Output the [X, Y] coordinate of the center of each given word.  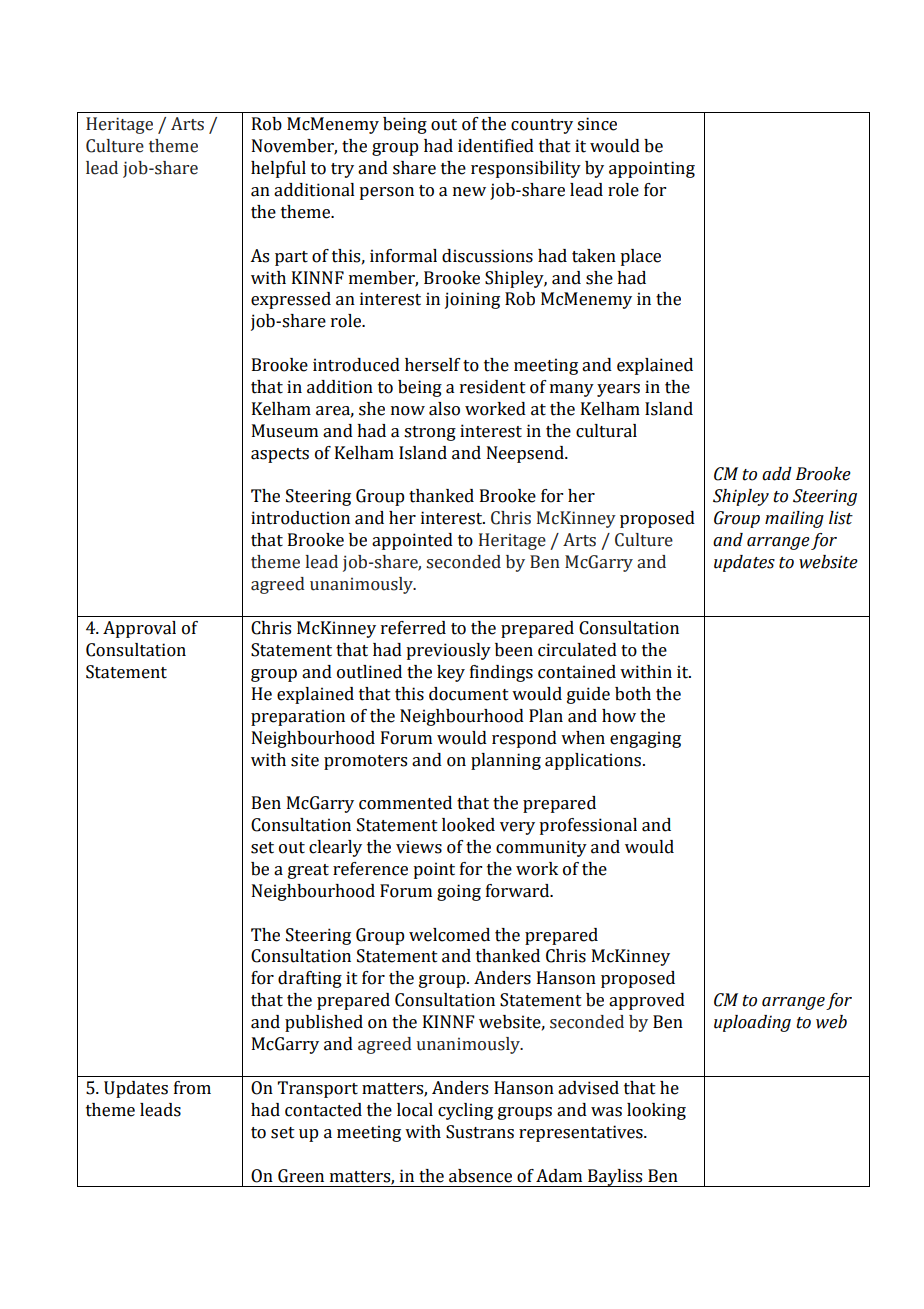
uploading [752, 1023]
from [192, 1088]
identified [496, 146]
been [514, 650]
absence [480, 1176]
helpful [278, 169]
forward [519, 891]
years [618, 390]
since [597, 124]
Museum [285, 431]
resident [493, 387]
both [633, 694]
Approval [139, 629]
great [308, 871]
